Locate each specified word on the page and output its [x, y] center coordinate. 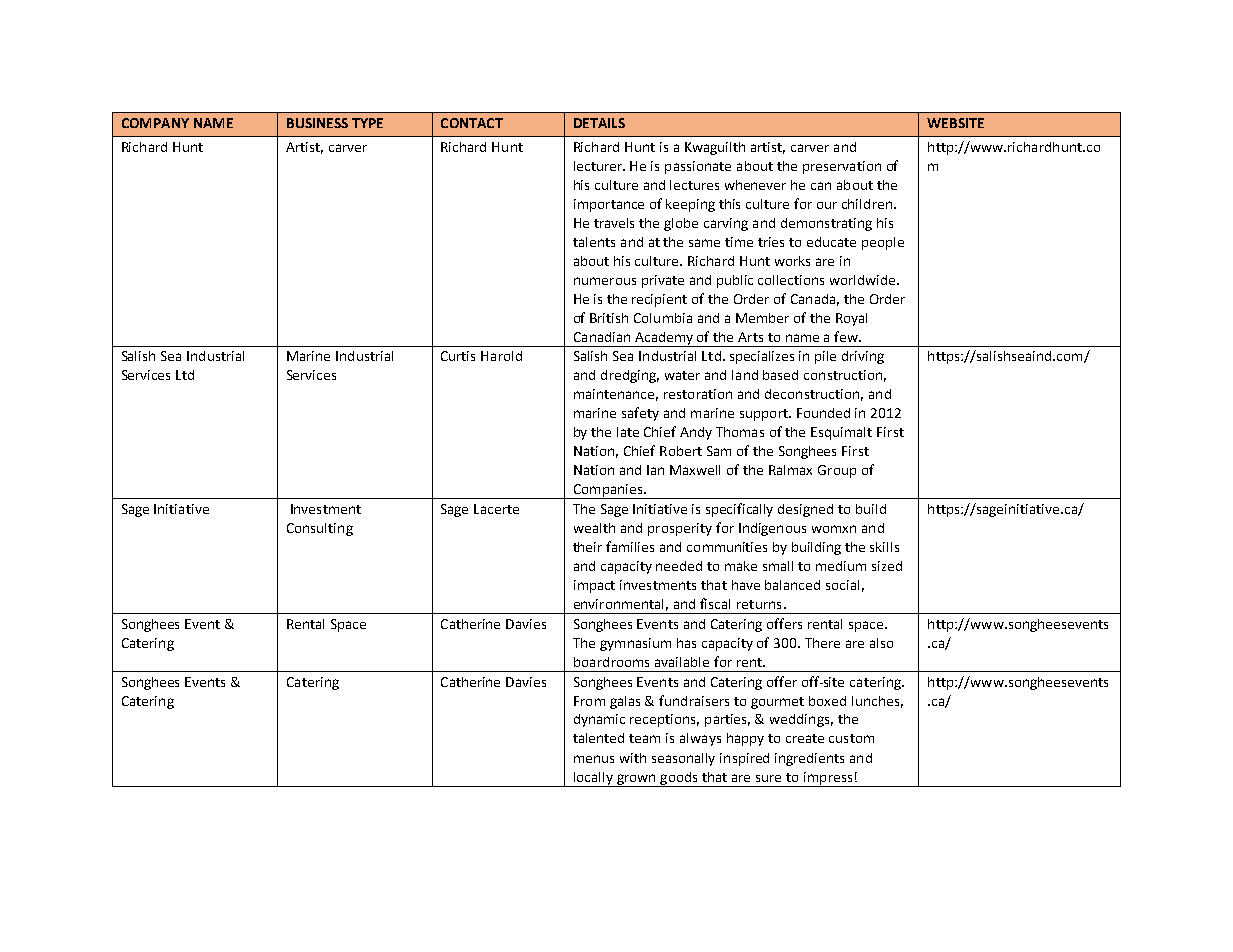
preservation [842, 167]
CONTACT [472, 123]
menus [594, 759]
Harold [501, 356]
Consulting [320, 529]
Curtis [458, 356]
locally [593, 779]
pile [825, 357]
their [587, 547]
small [778, 566]
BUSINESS [317, 123]
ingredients [809, 759]
